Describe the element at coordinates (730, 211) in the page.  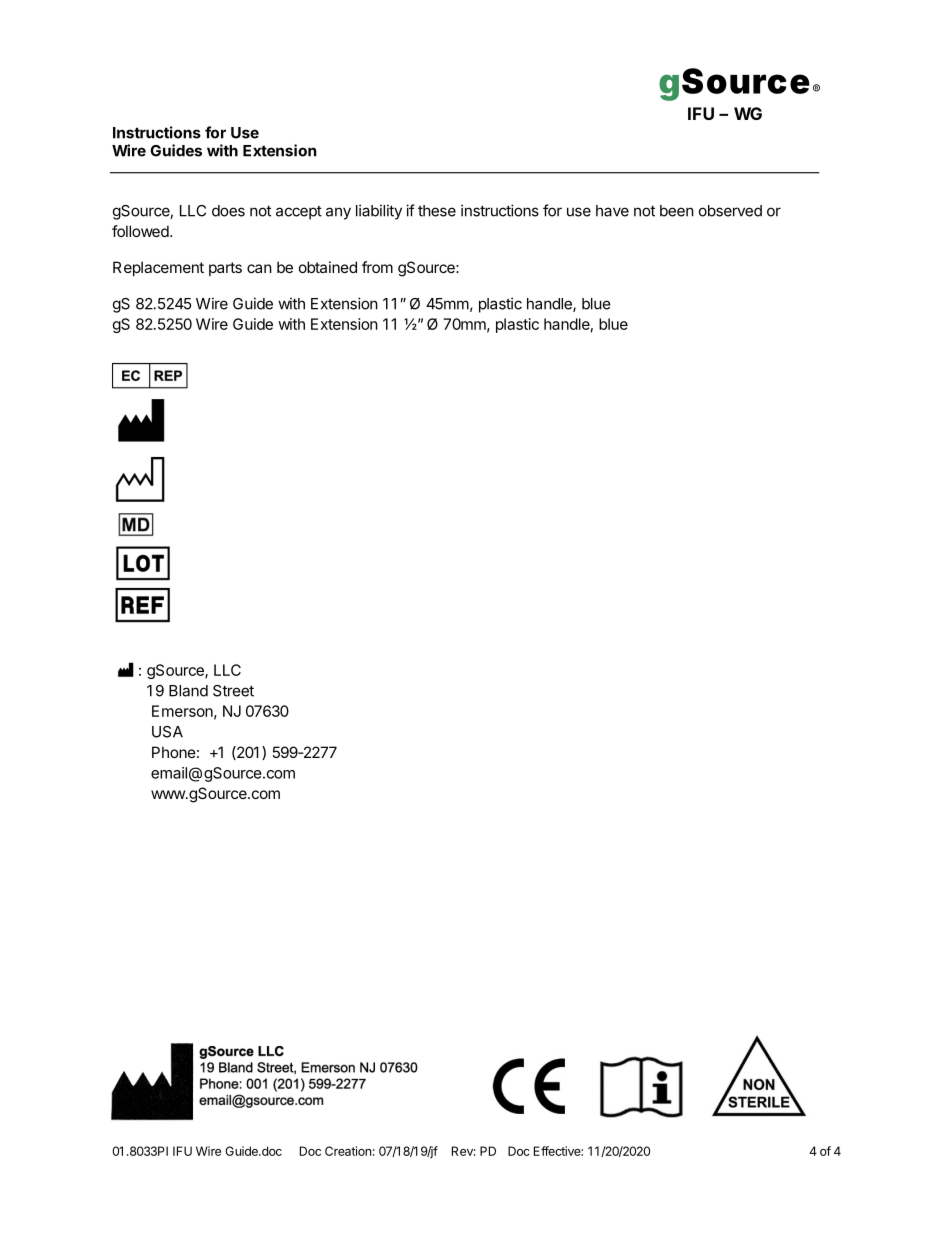
I see `observed` at that location.
